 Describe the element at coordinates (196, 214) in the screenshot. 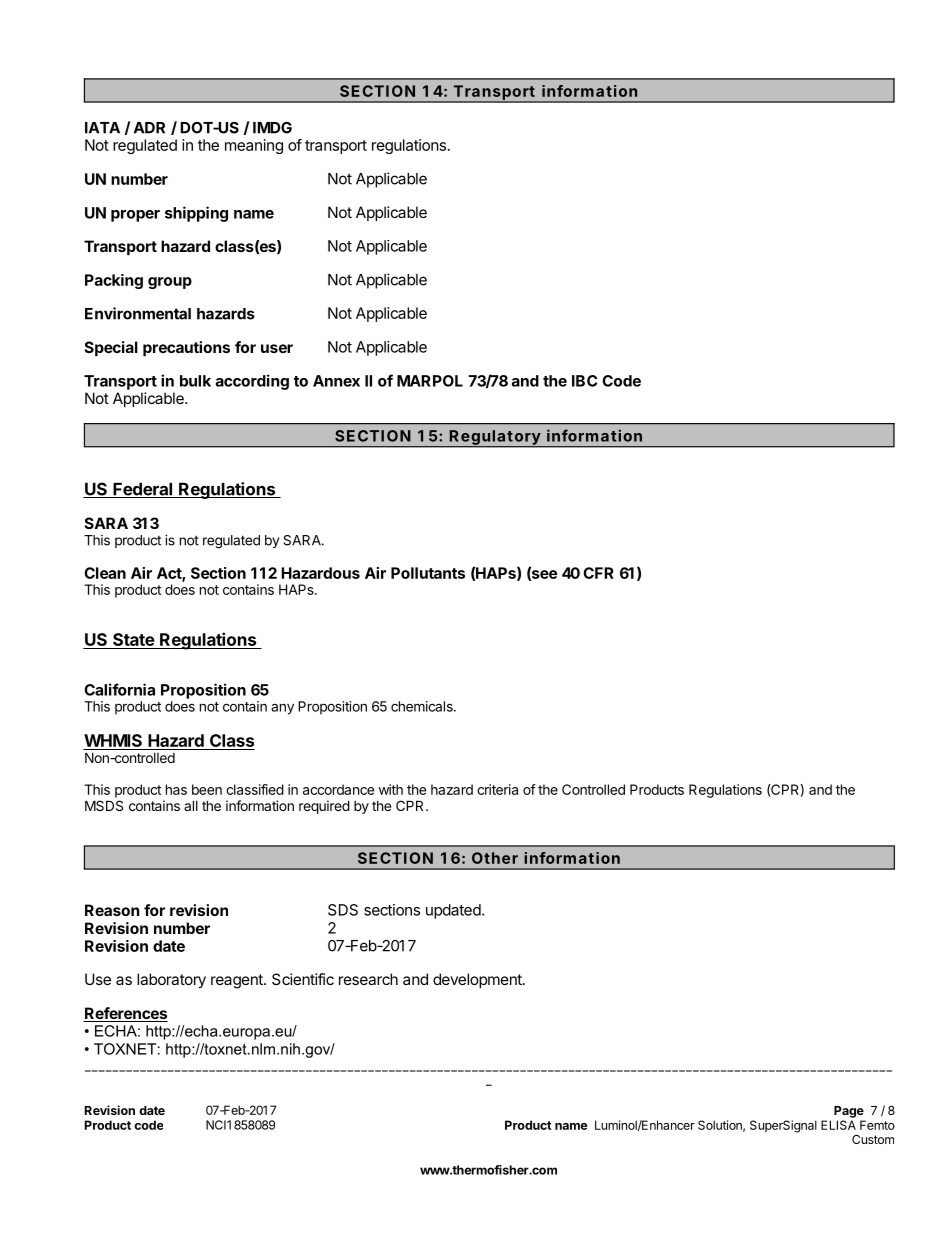

I see `shipping` at that location.
